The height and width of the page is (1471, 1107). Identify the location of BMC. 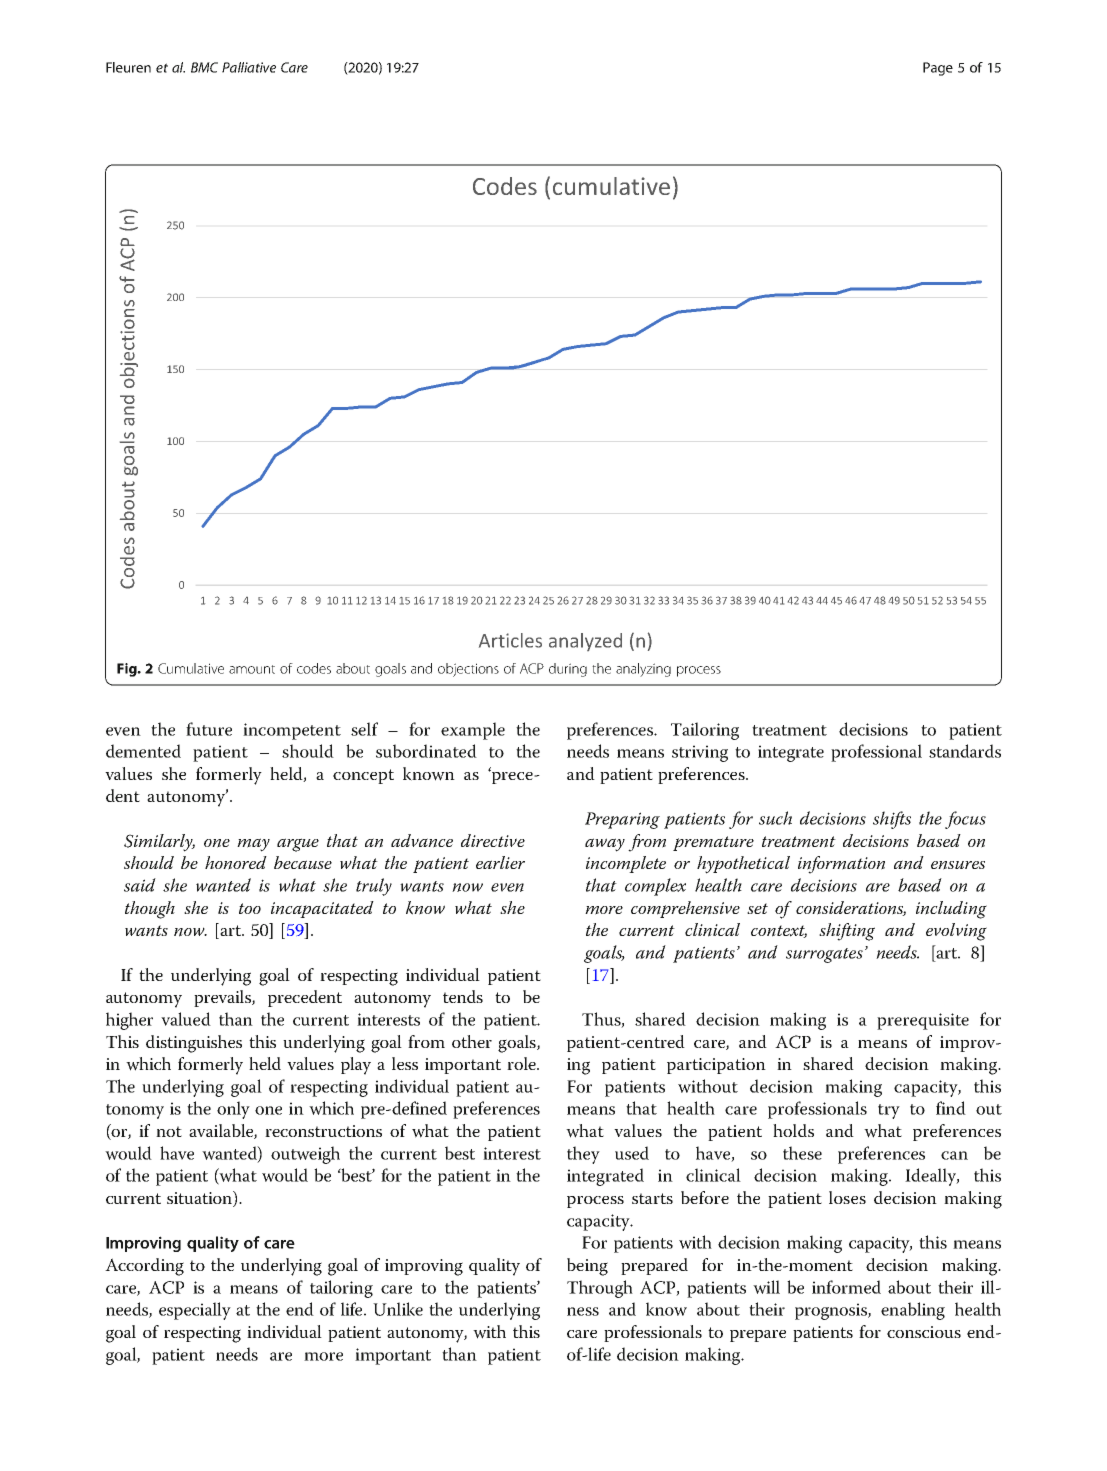
(204, 67).
